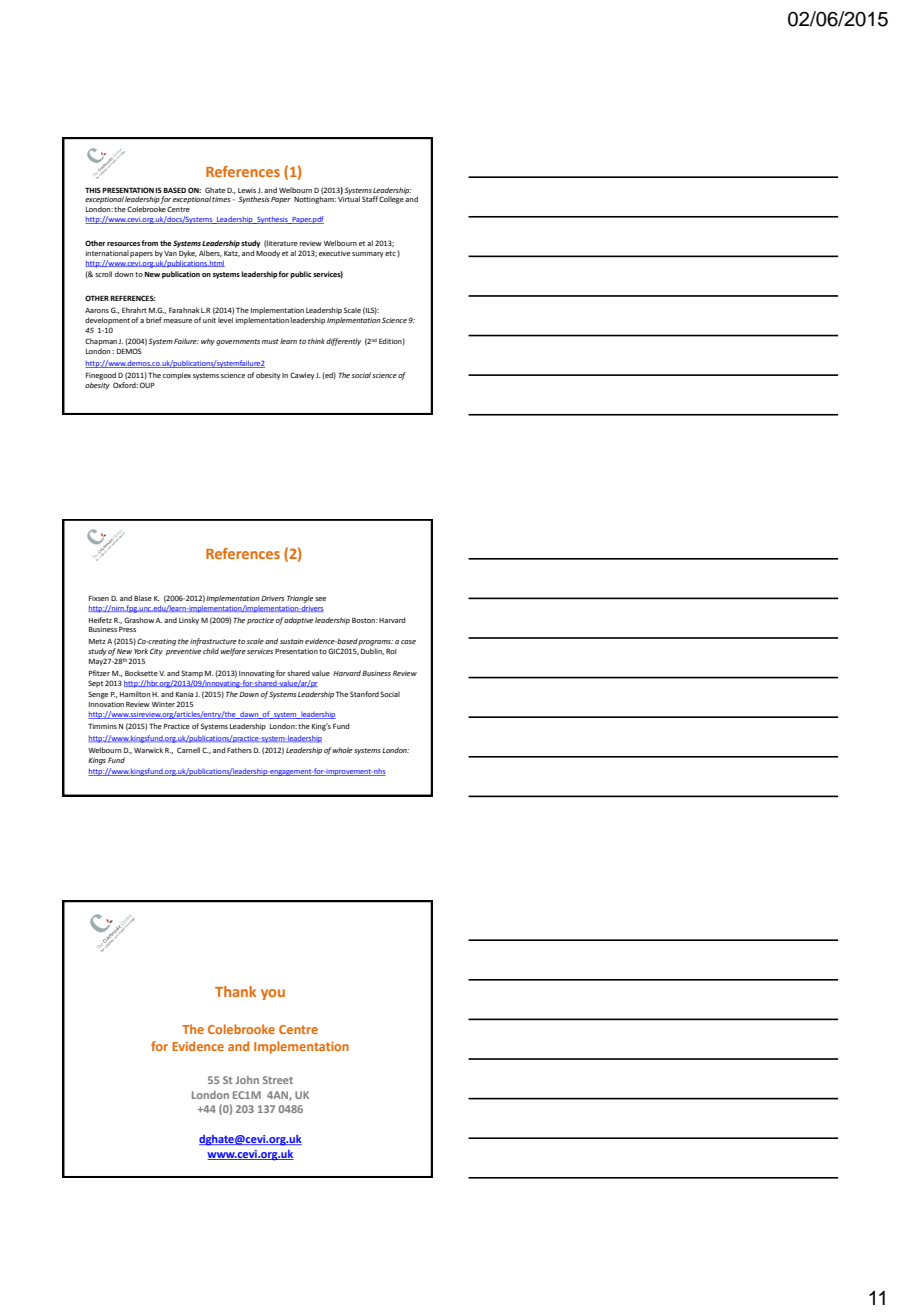 This screenshot has height=1316, width=901. I want to click on Lewis, so click(247, 190).
